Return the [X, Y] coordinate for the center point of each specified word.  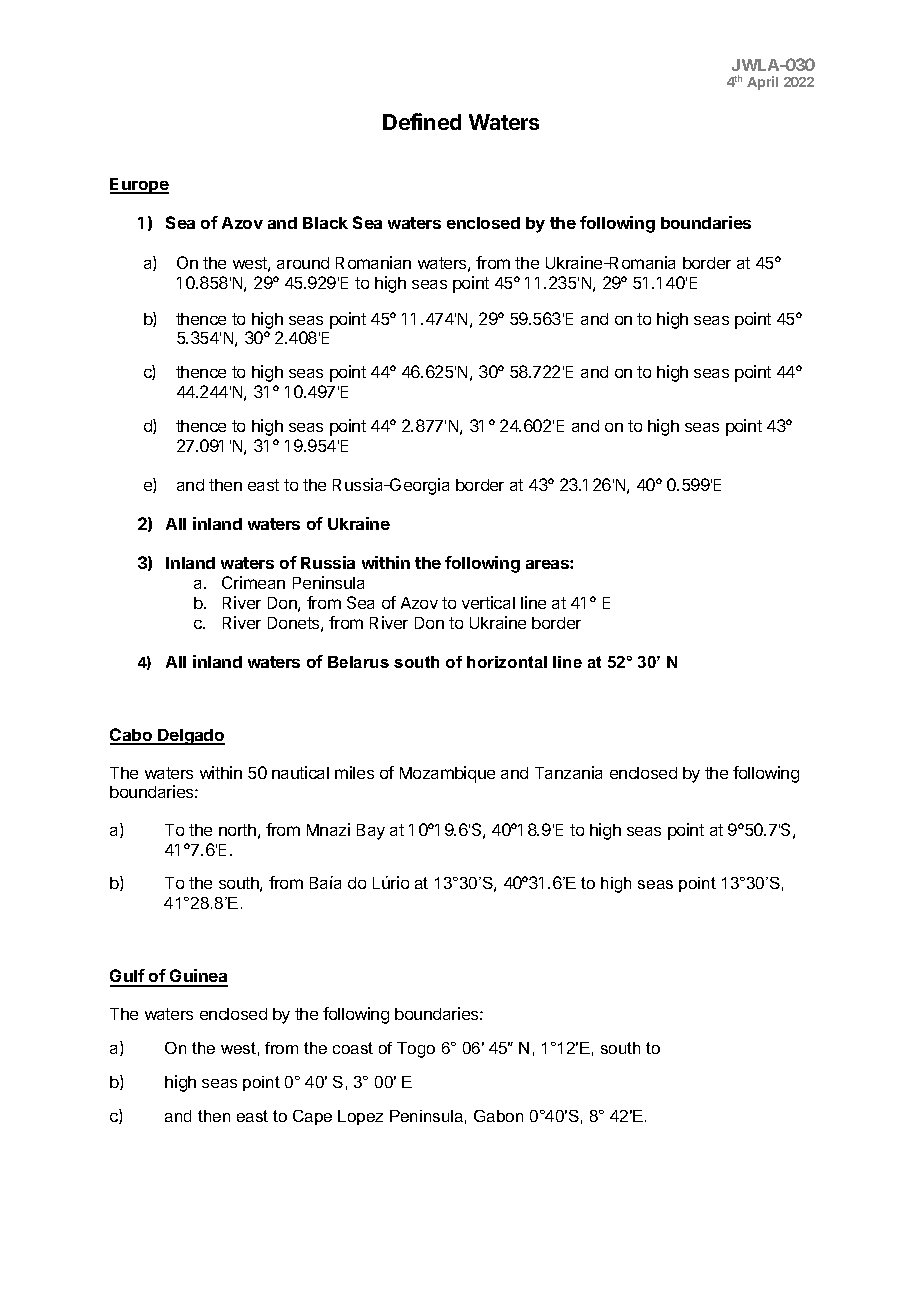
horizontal [507, 662]
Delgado [190, 737]
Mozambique [447, 774]
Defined [422, 121]
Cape [312, 1117]
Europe [139, 186]
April [762, 83]
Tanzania [568, 772]
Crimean [253, 582]
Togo [416, 1050]
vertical [488, 602]
